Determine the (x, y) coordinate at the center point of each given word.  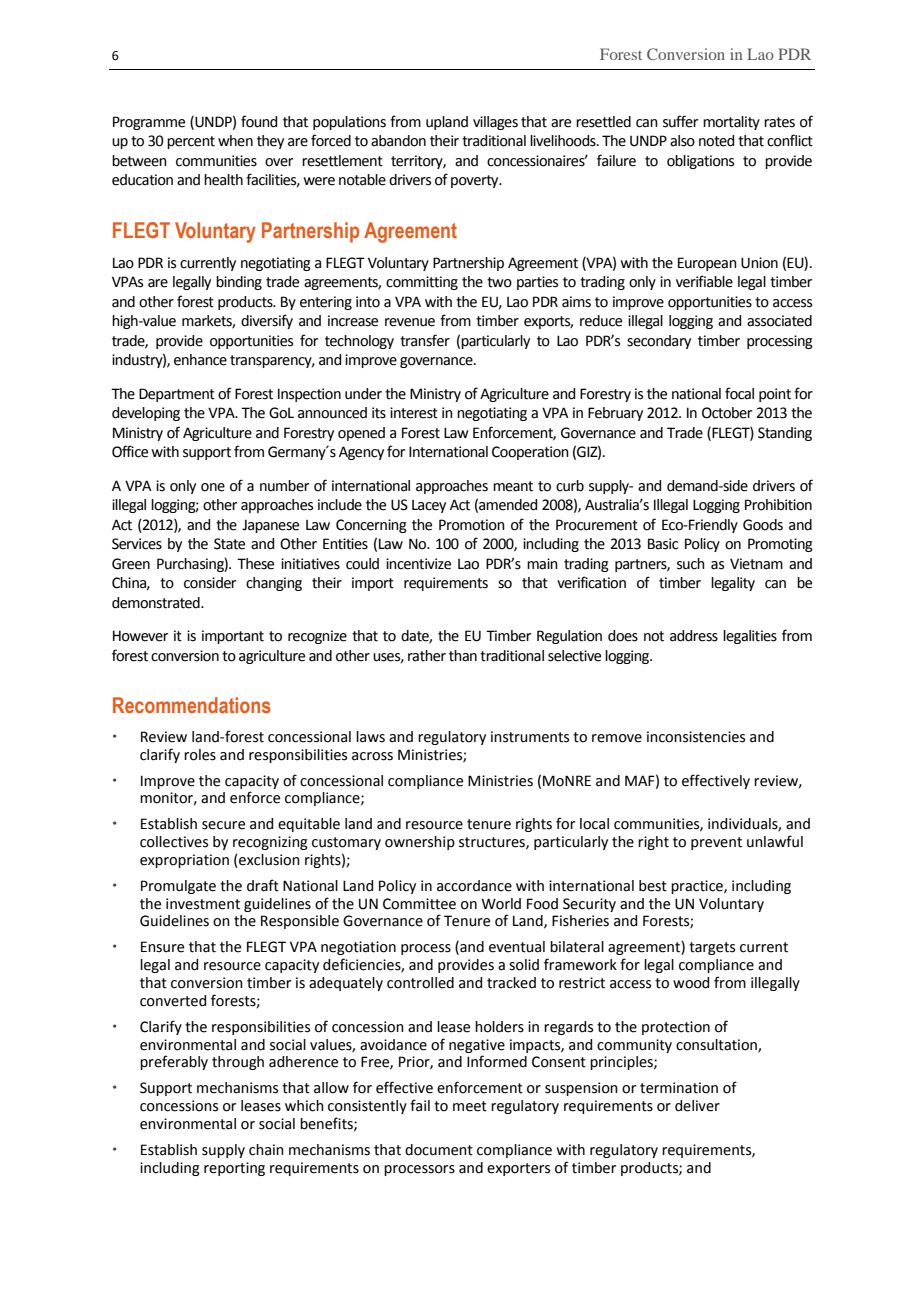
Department (177, 395)
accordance (474, 886)
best (653, 886)
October (727, 413)
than (463, 656)
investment (203, 904)
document (439, 1150)
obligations (700, 162)
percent (191, 142)
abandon (398, 141)
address (694, 636)
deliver (697, 1106)
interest (414, 413)
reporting (234, 1169)
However (140, 636)
